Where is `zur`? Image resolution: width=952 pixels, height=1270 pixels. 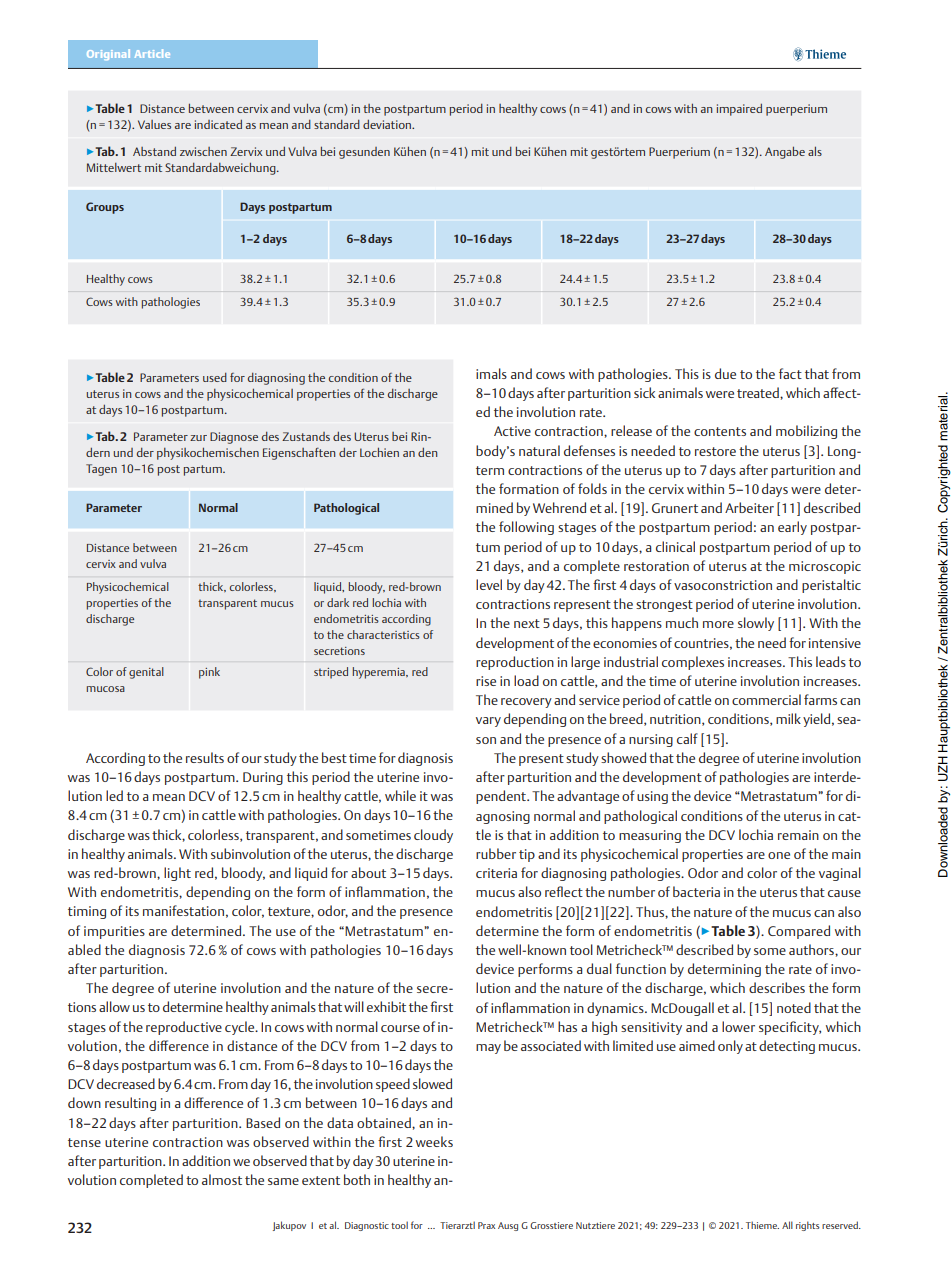 zur is located at coordinates (198, 438).
